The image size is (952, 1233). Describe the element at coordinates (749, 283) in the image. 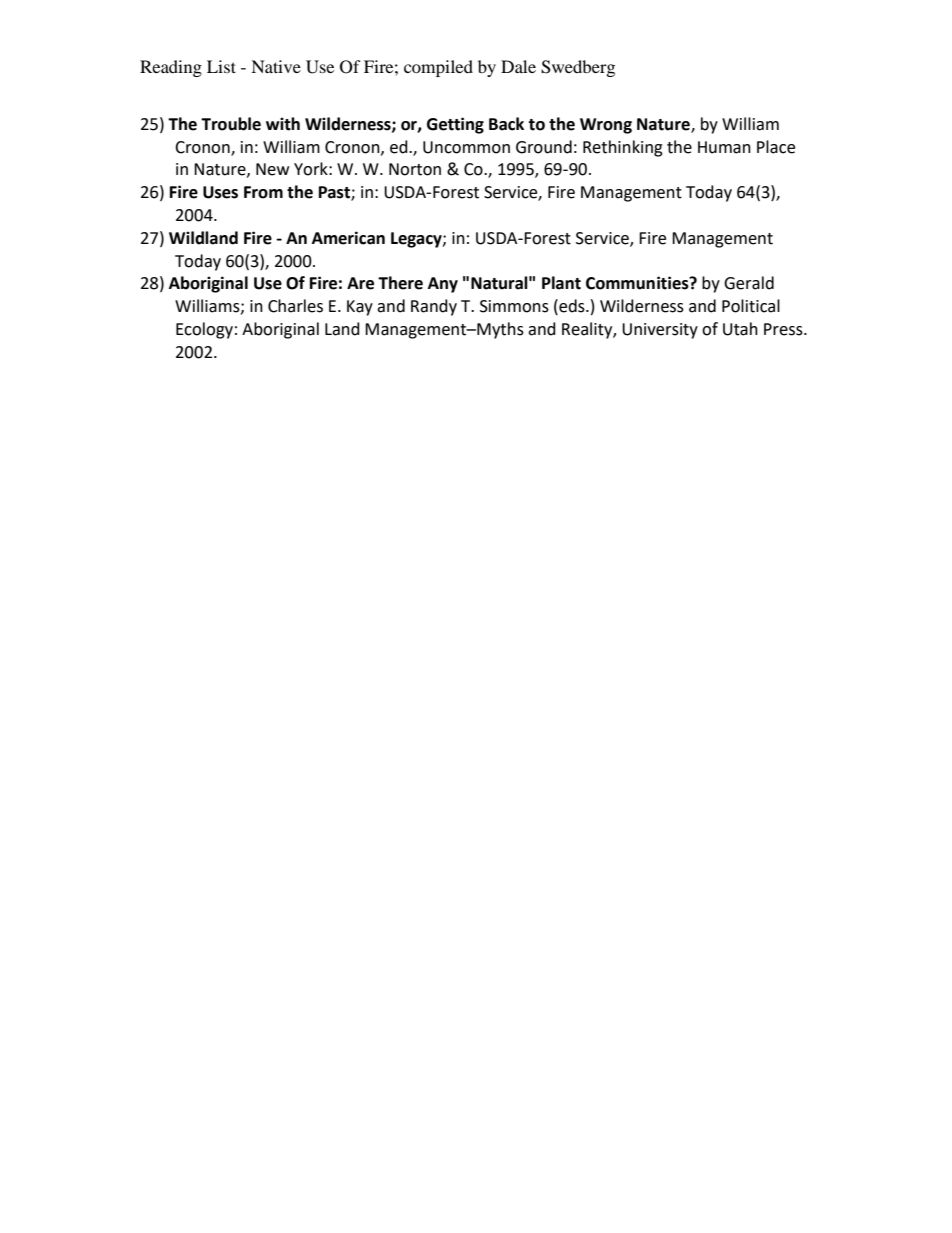

I see `Gerald` at that location.
